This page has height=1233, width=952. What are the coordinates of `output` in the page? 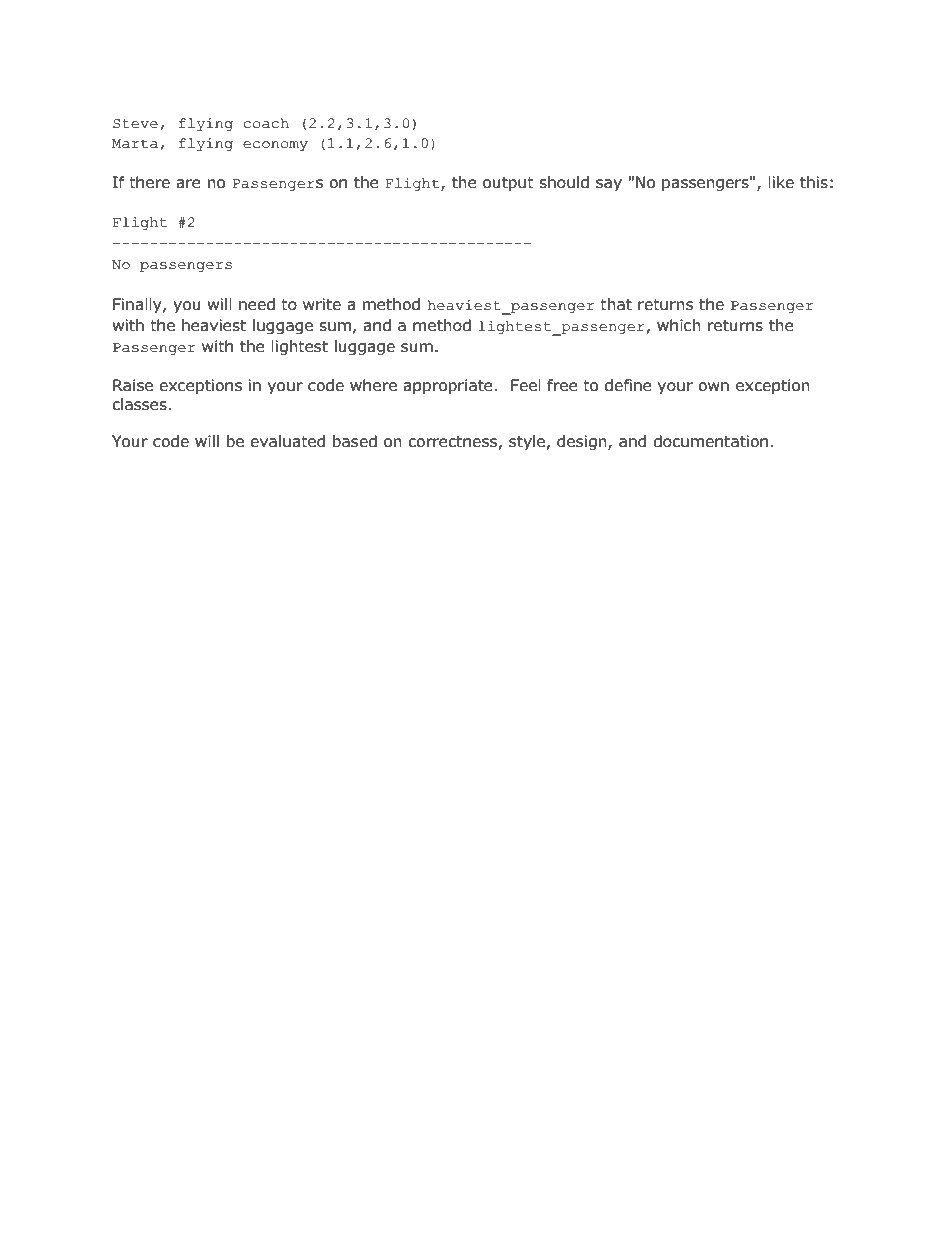 It's located at (508, 184).
